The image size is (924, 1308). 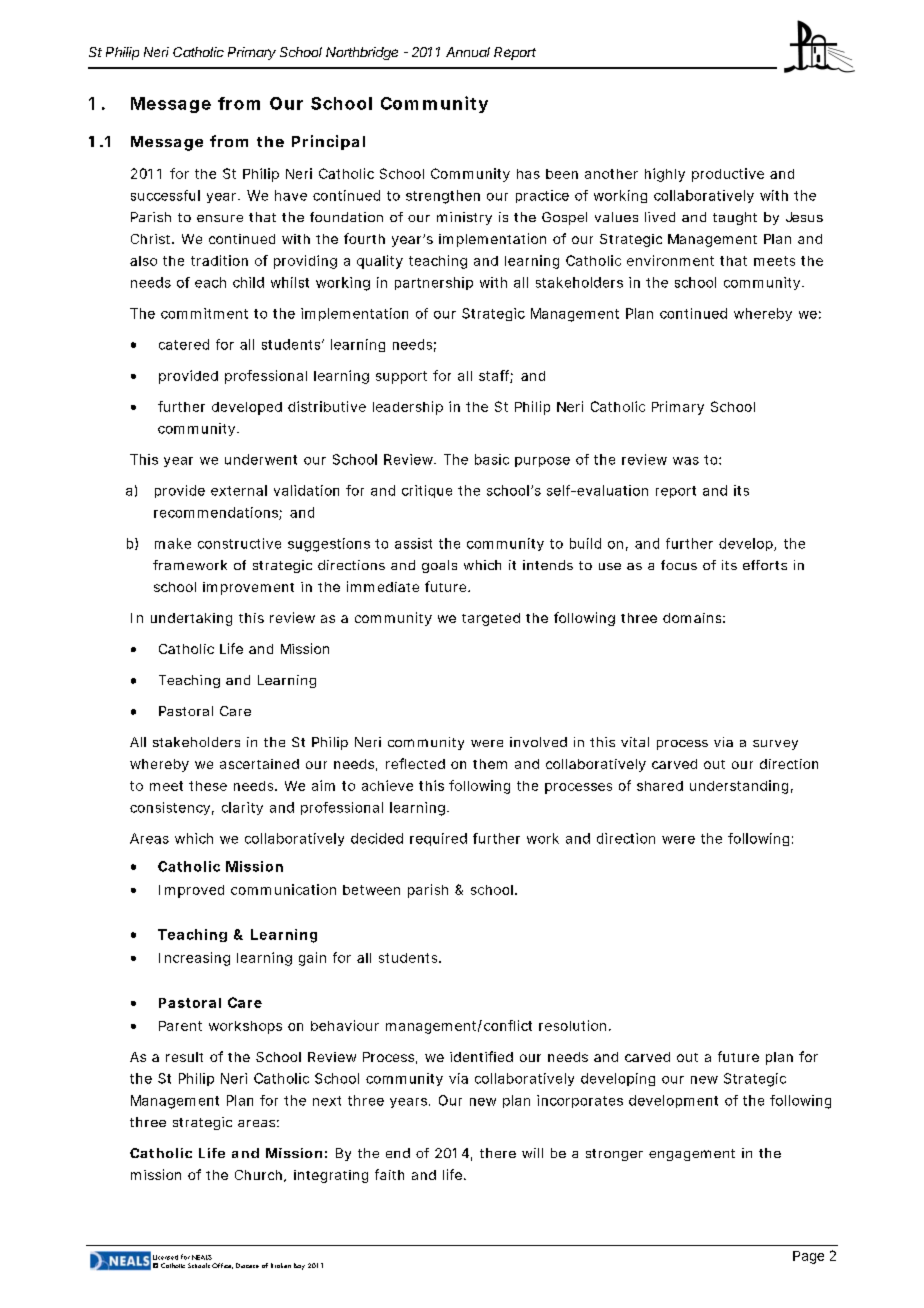 What do you see at coordinates (498, 1153) in the screenshot?
I see `there` at bounding box center [498, 1153].
